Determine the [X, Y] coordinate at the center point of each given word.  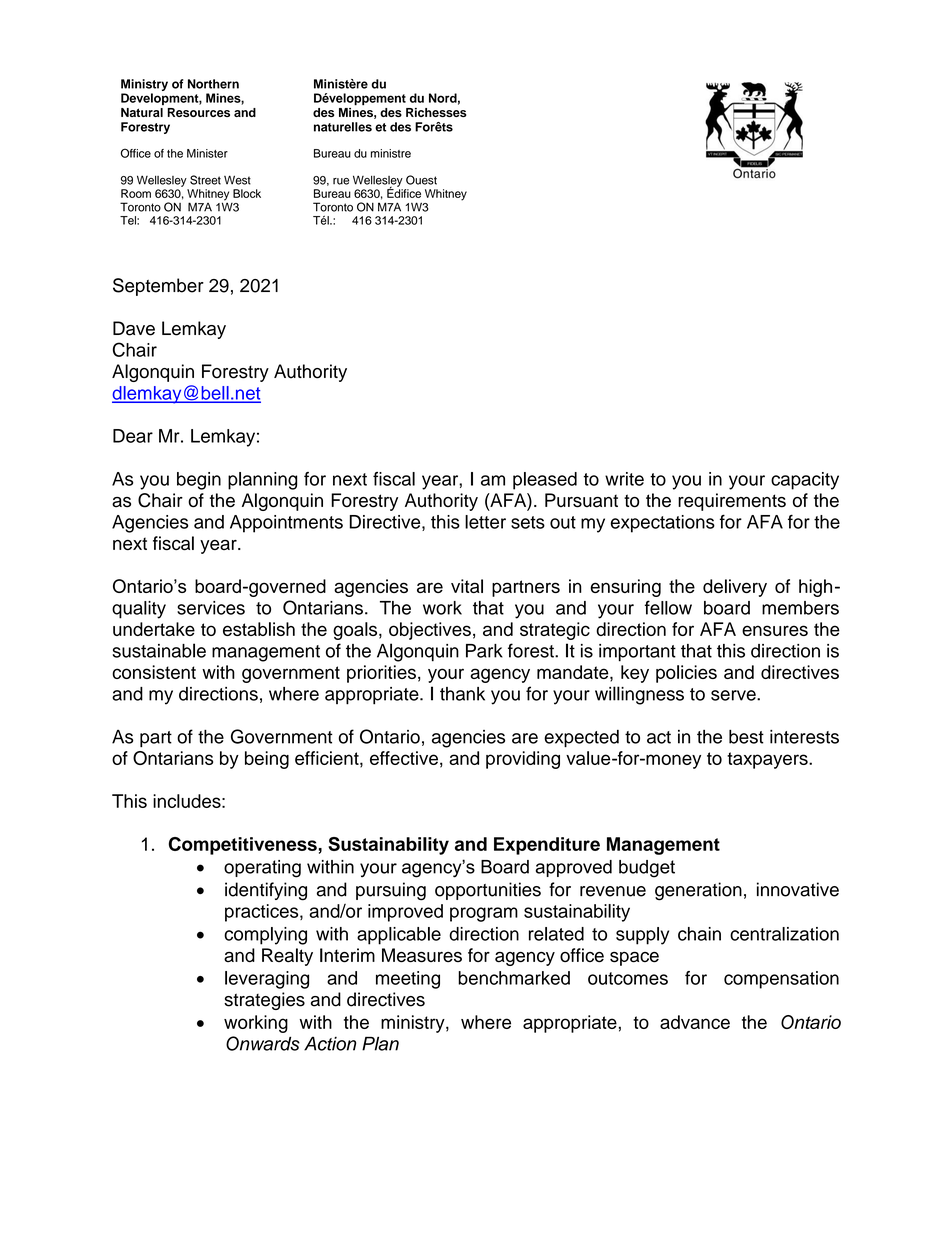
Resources [198, 112]
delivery [735, 588]
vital [467, 586]
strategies [264, 1001]
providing [523, 760]
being [267, 760]
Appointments [286, 524]
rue [341, 181]
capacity [805, 481]
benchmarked [514, 978]
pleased [545, 481]
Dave [134, 328]
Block [247, 193]
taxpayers [768, 760]
